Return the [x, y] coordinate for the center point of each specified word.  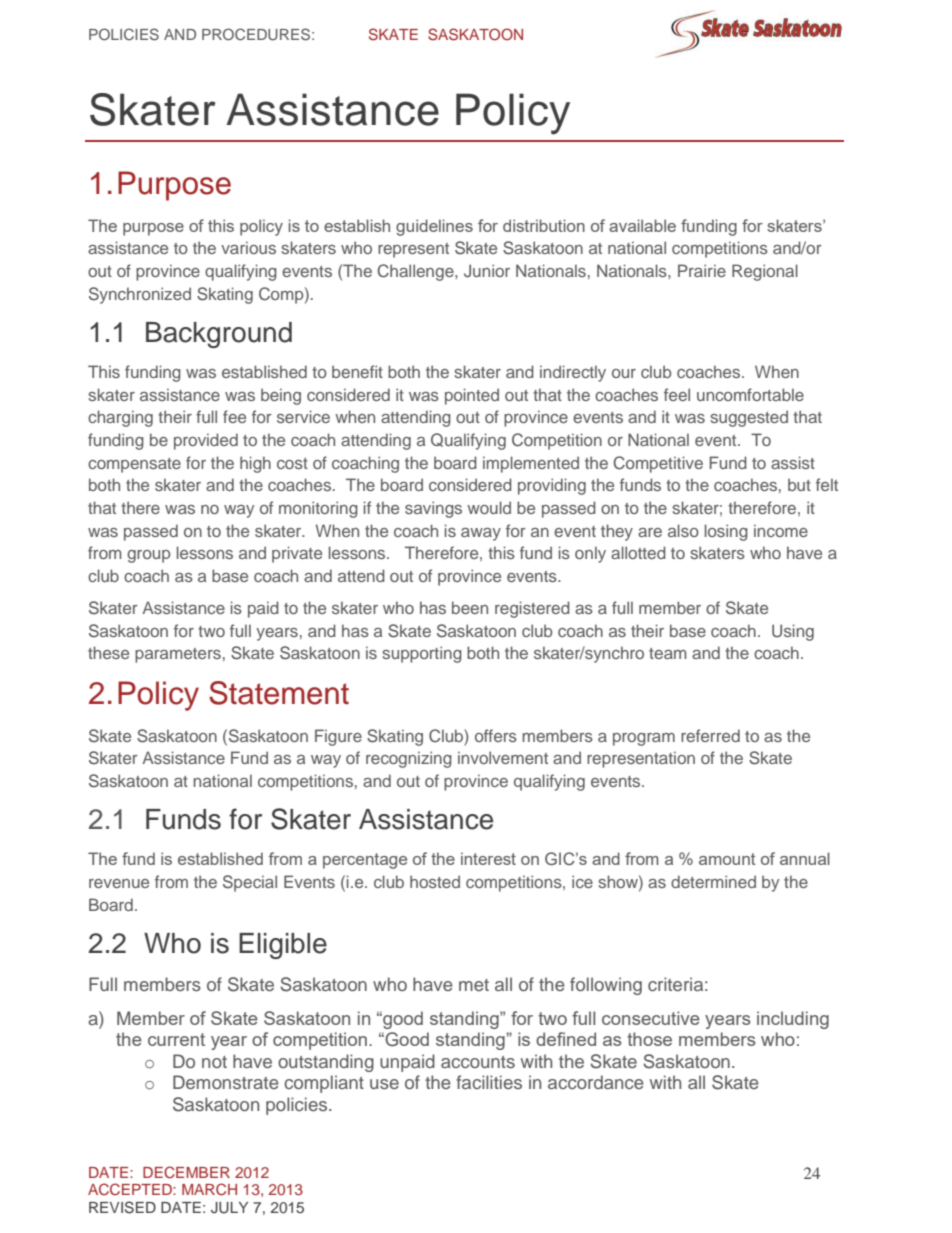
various [248, 247]
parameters [178, 655]
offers [496, 735]
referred [710, 735]
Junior [487, 271]
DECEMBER [186, 1172]
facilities [489, 1082]
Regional [765, 272]
